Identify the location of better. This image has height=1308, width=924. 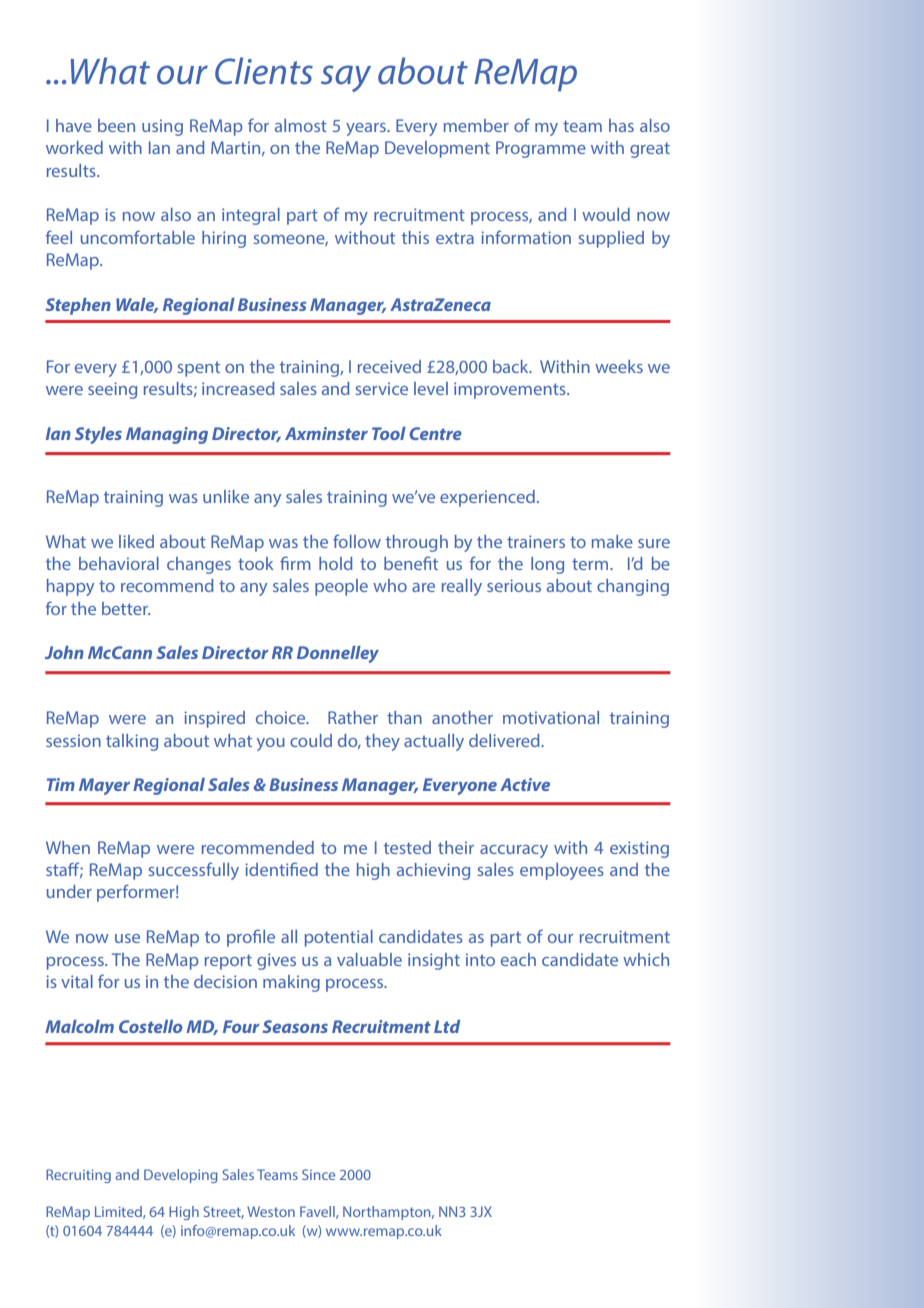
(126, 608).
